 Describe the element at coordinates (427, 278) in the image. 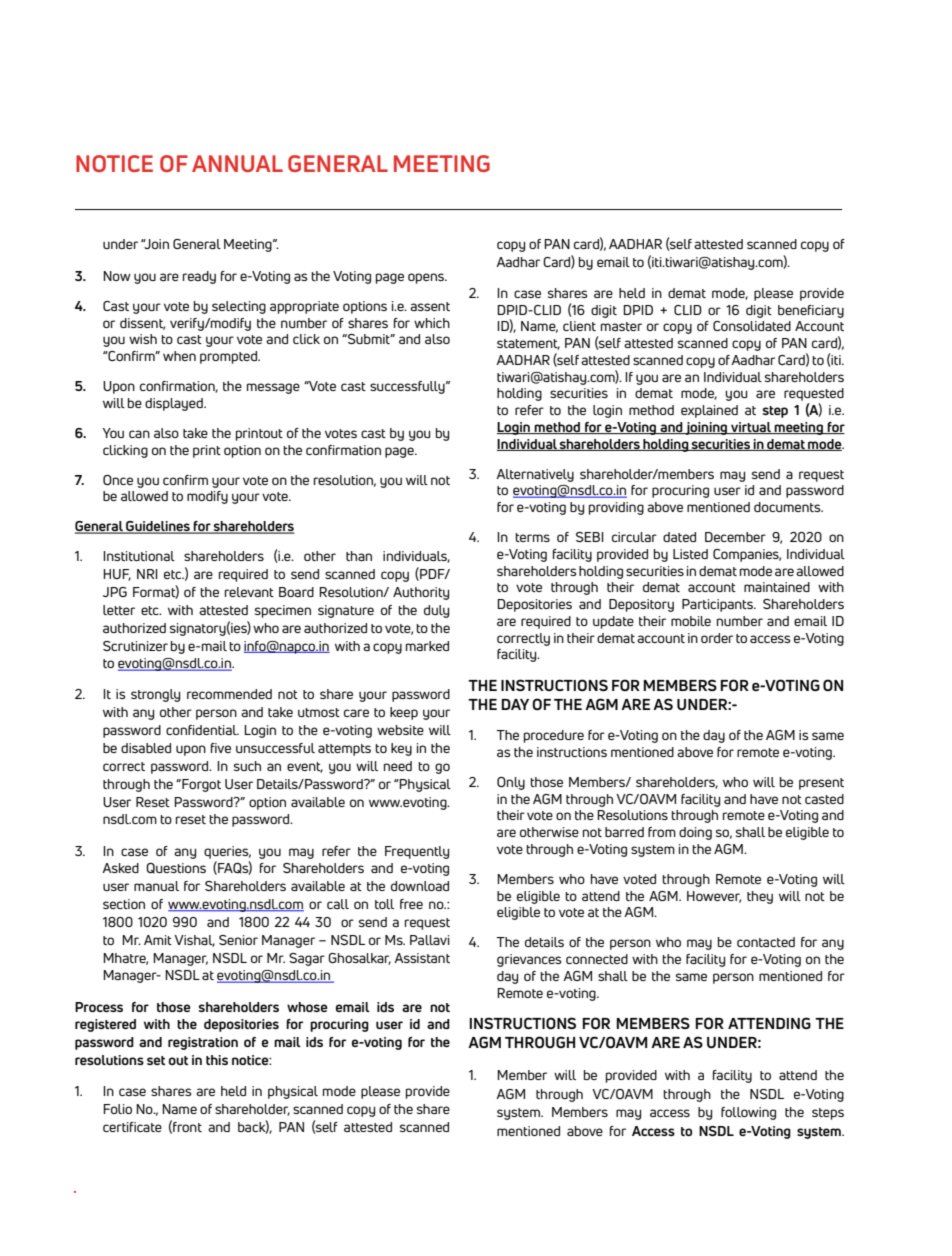

I see `opens` at that location.
